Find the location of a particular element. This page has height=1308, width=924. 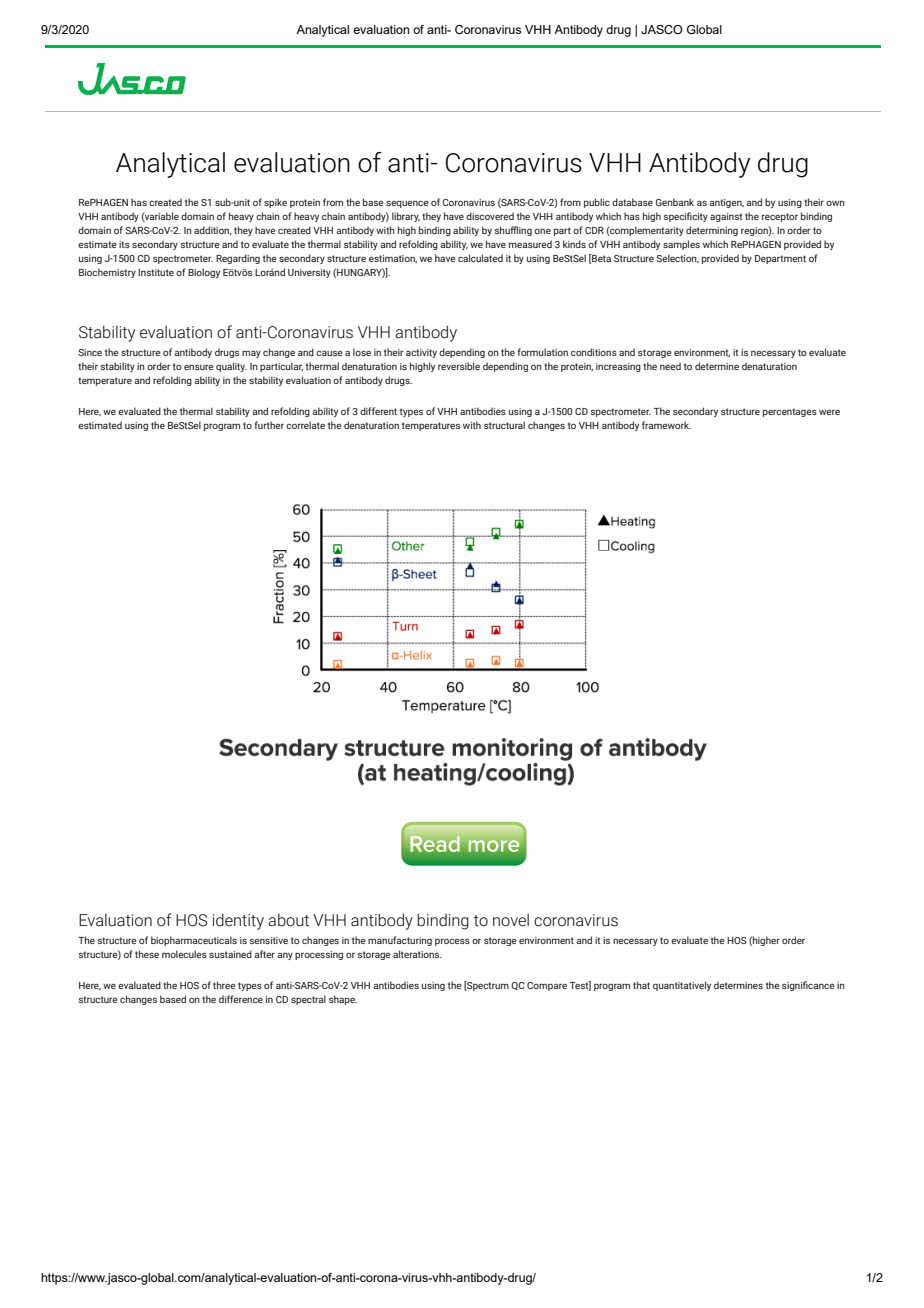

structural is located at coordinates (504, 425).
